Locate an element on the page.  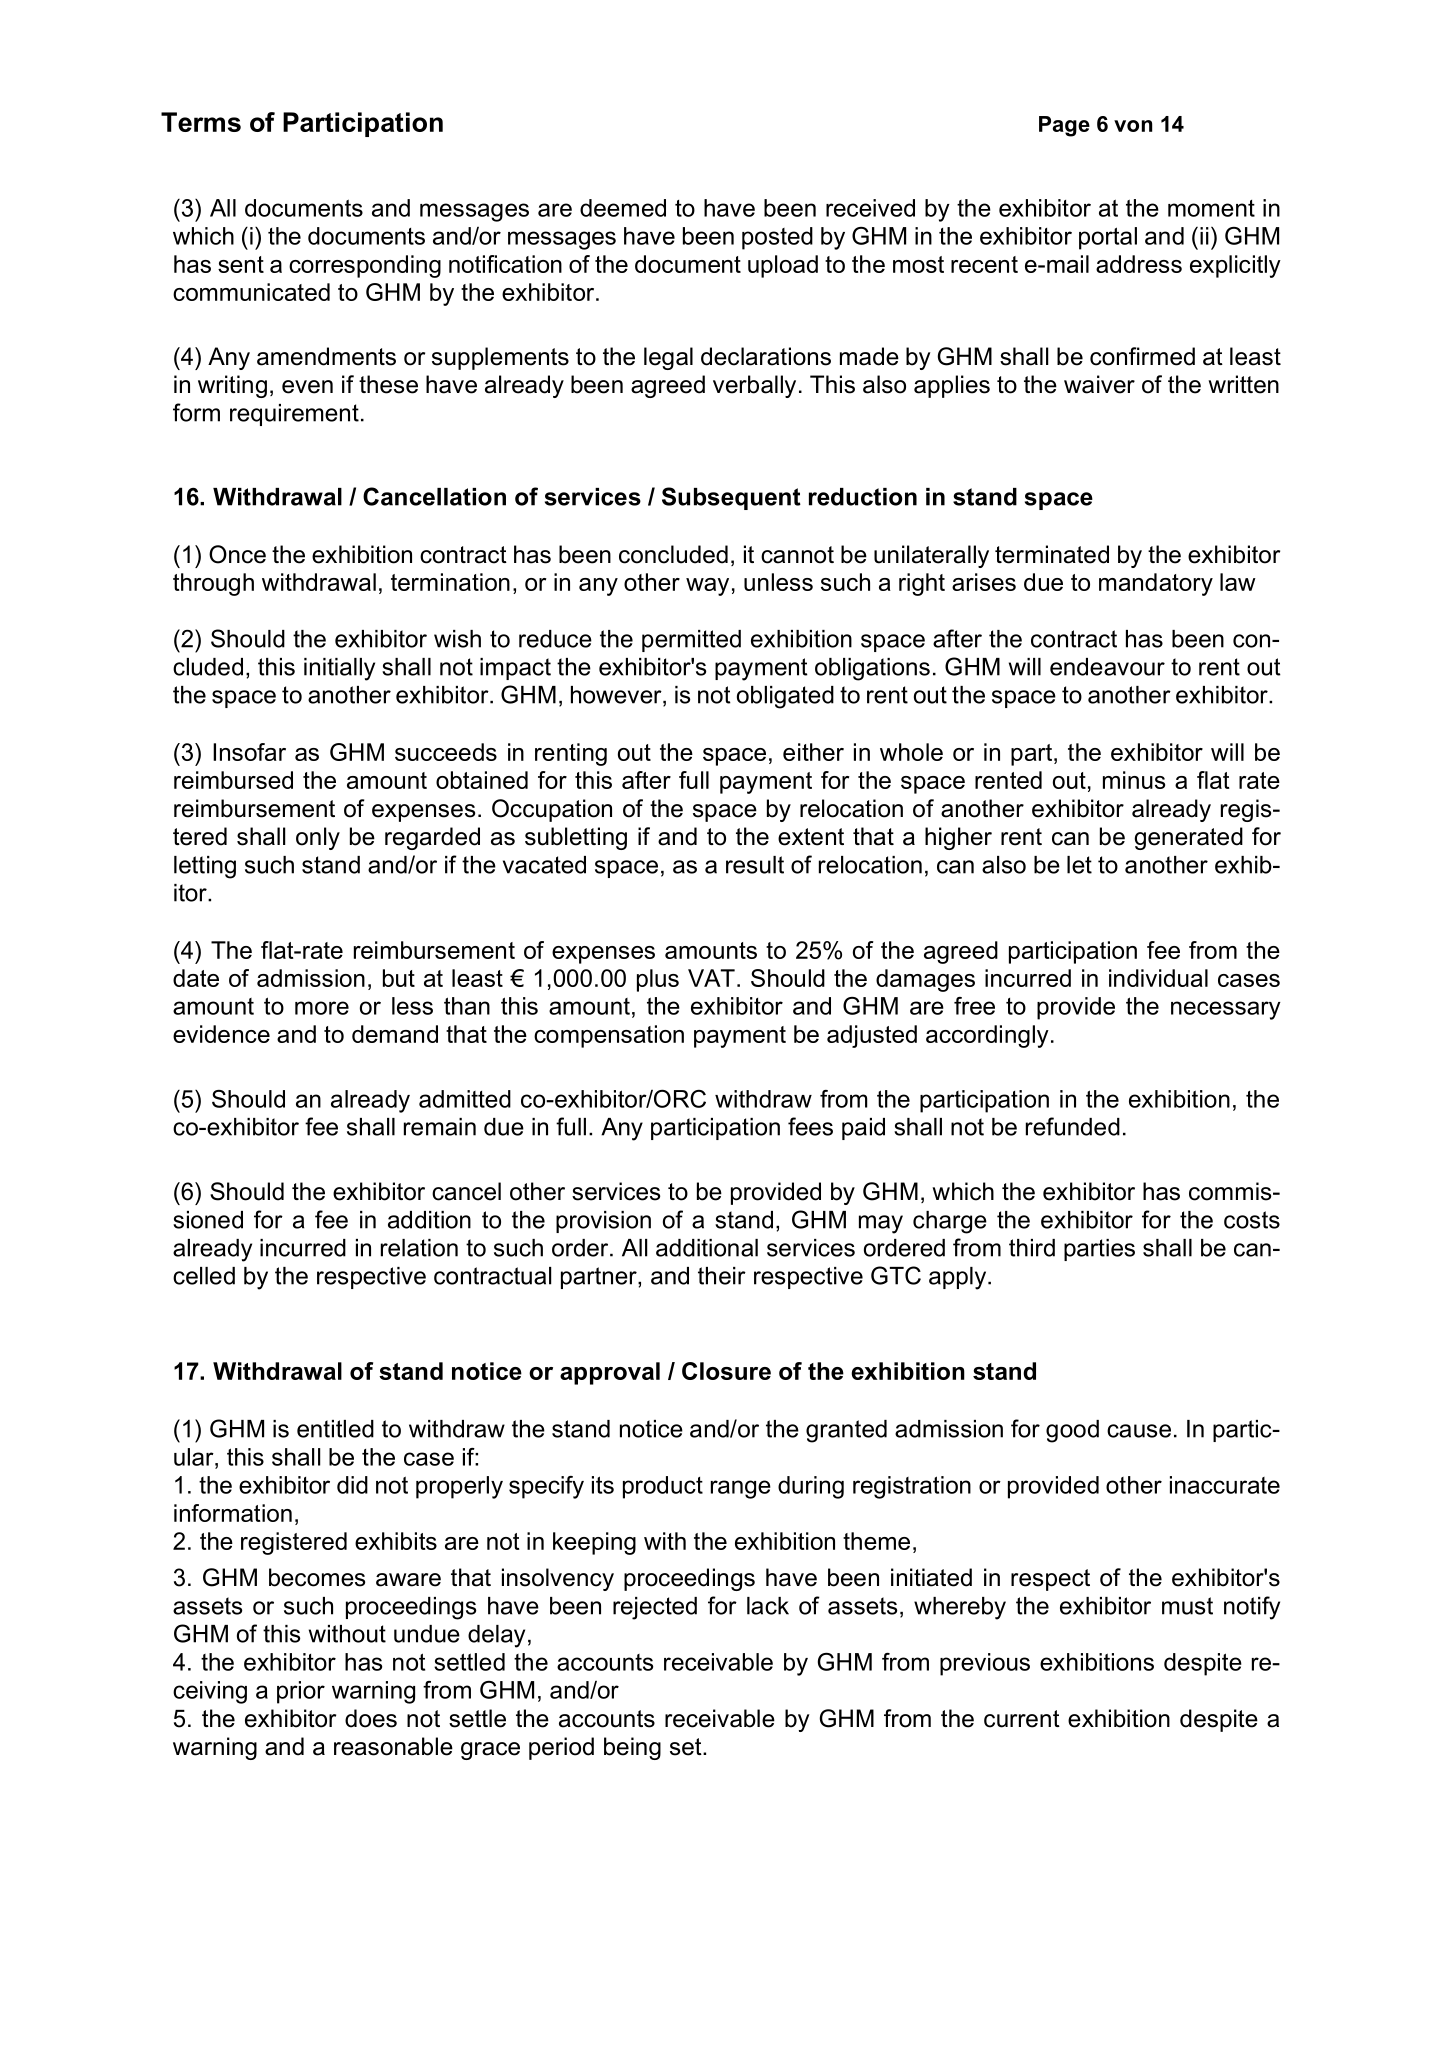
prior is located at coordinates (301, 1692).
